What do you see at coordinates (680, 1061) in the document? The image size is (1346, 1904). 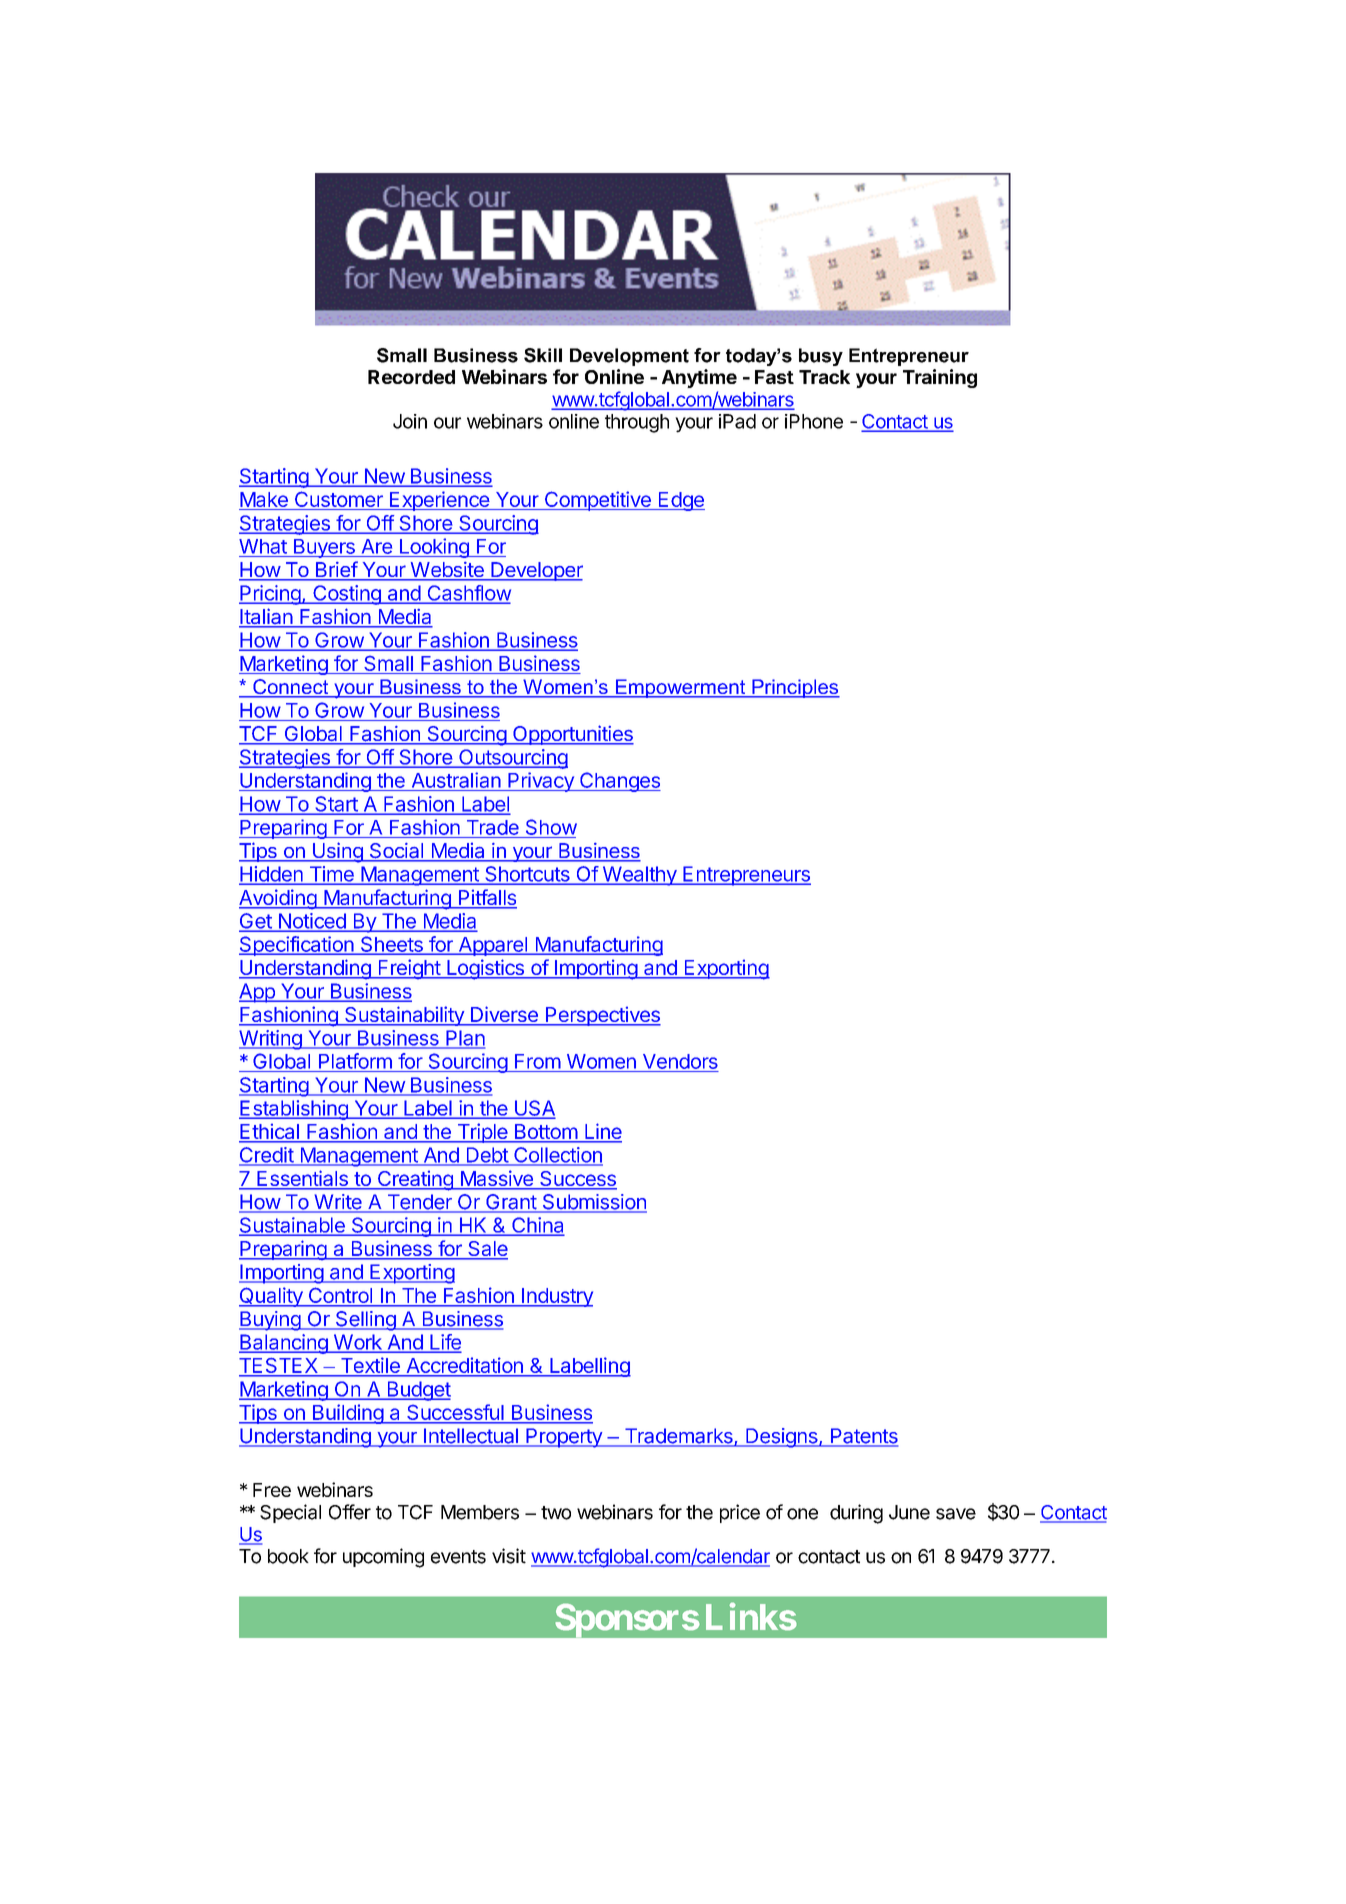 I see `Vendors` at bounding box center [680, 1061].
